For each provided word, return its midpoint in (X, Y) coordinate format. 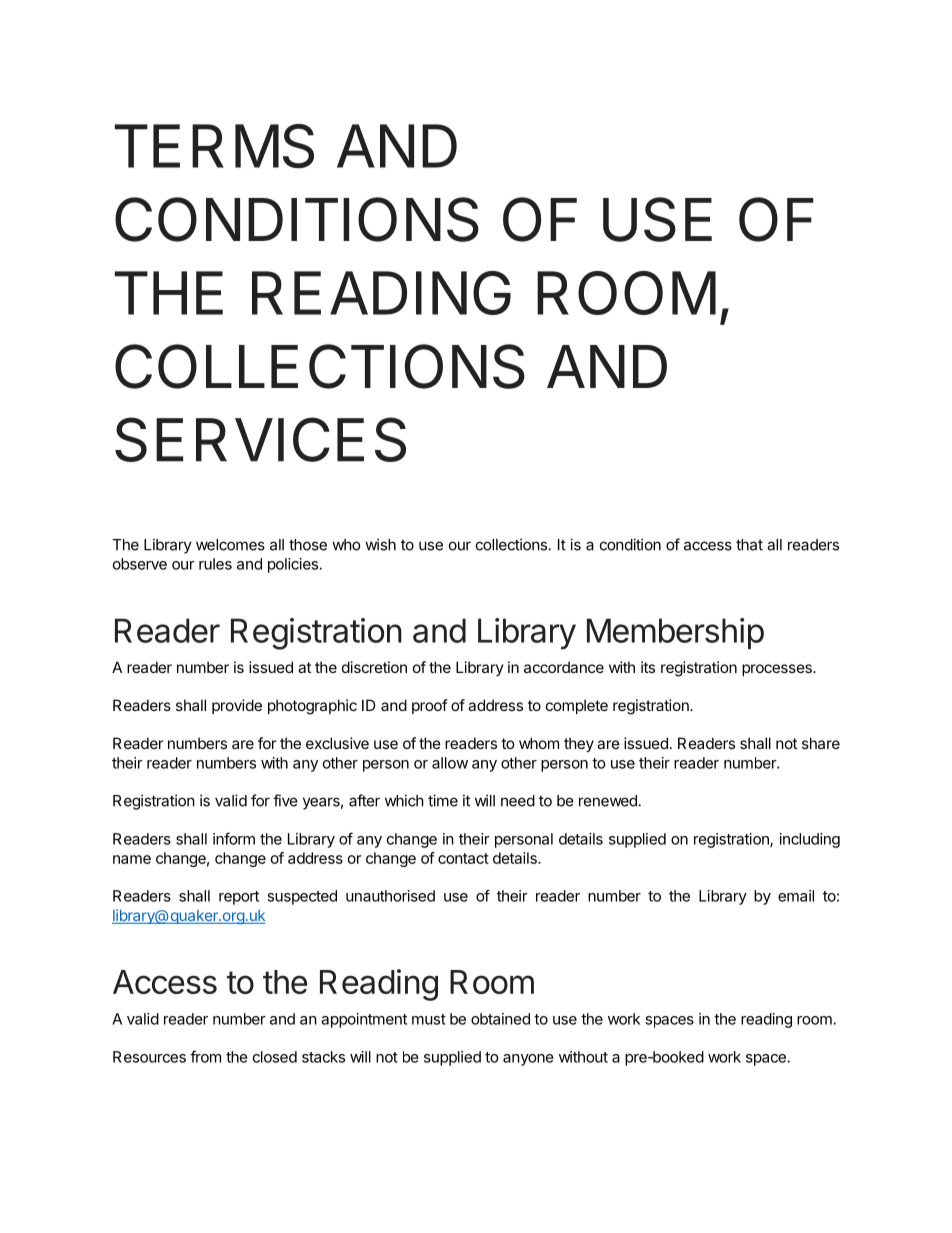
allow (450, 763)
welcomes (230, 545)
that (749, 545)
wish (380, 544)
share (821, 743)
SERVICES (260, 439)
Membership (675, 633)
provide (237, 706)
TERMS (214, 146)
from (205, 1056)
